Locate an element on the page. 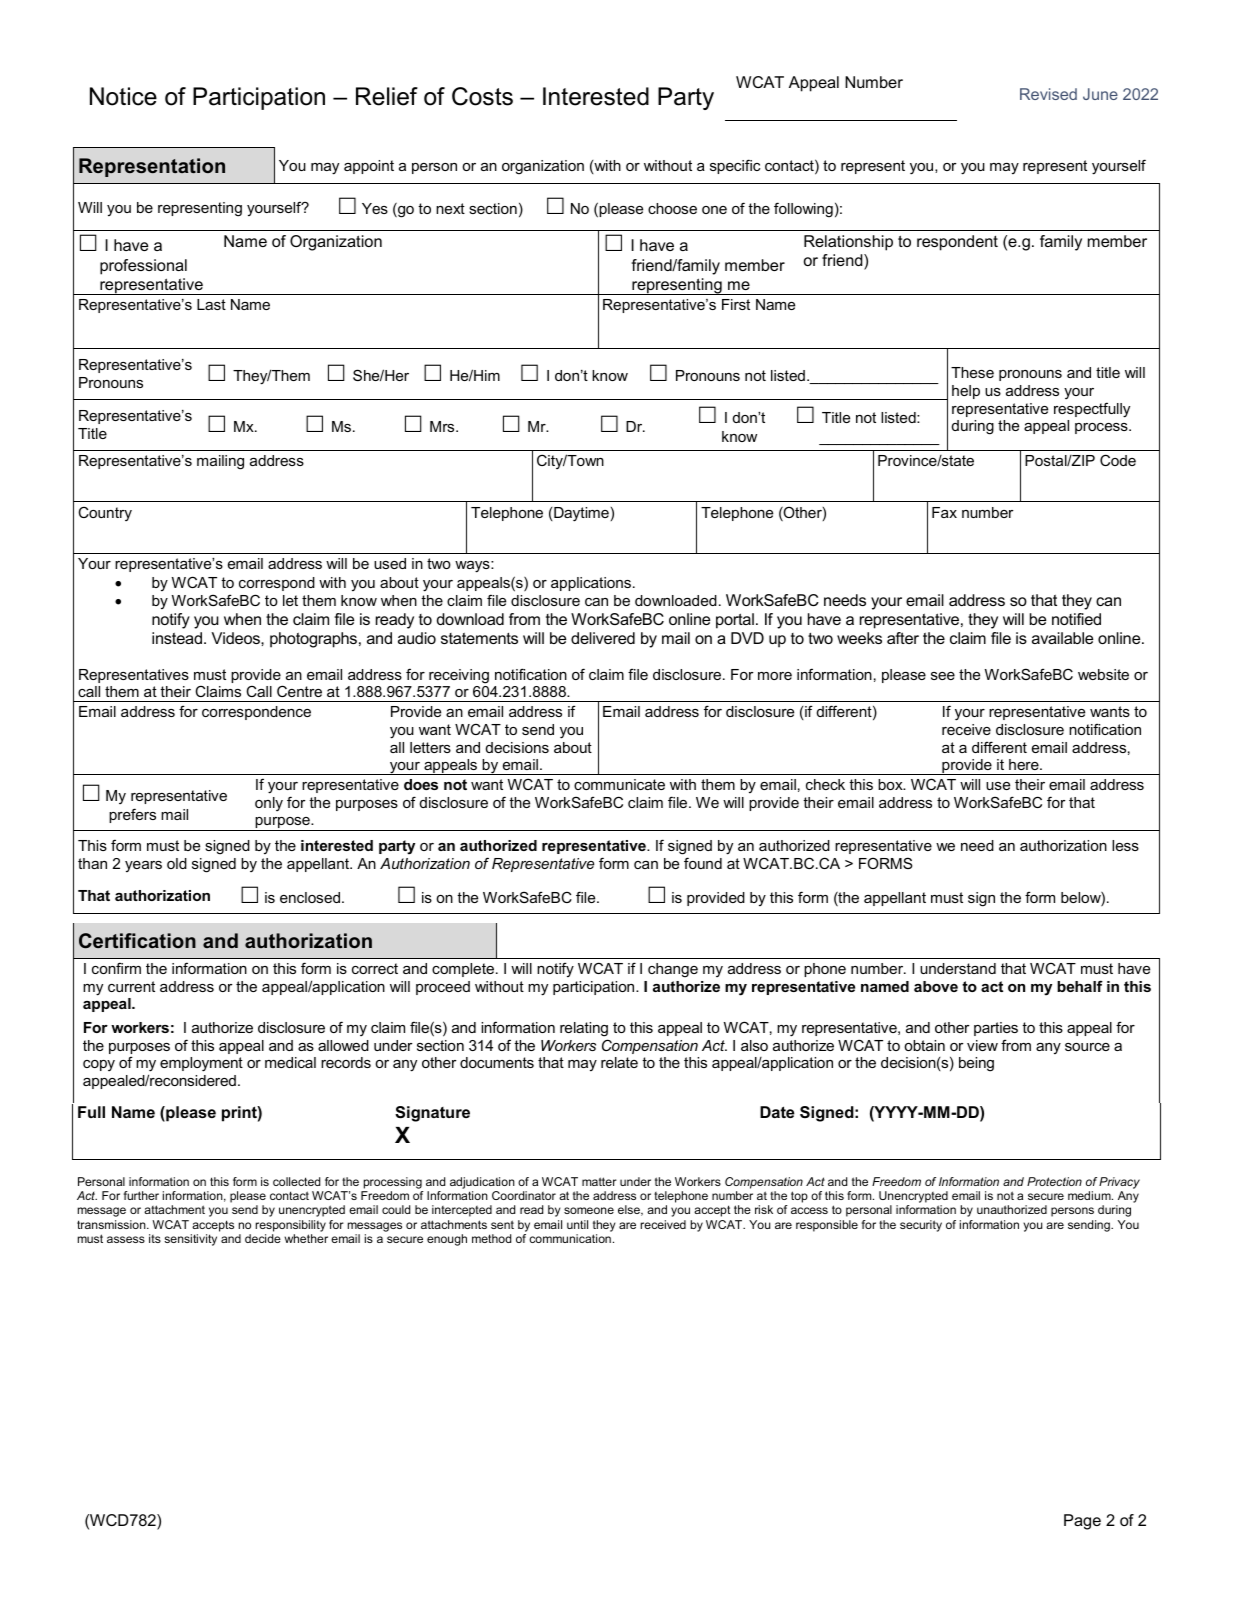 Image resolution: width=1251 pixels, height=1618 pixels. sensitivity is located at coordinates (190, 1240).
